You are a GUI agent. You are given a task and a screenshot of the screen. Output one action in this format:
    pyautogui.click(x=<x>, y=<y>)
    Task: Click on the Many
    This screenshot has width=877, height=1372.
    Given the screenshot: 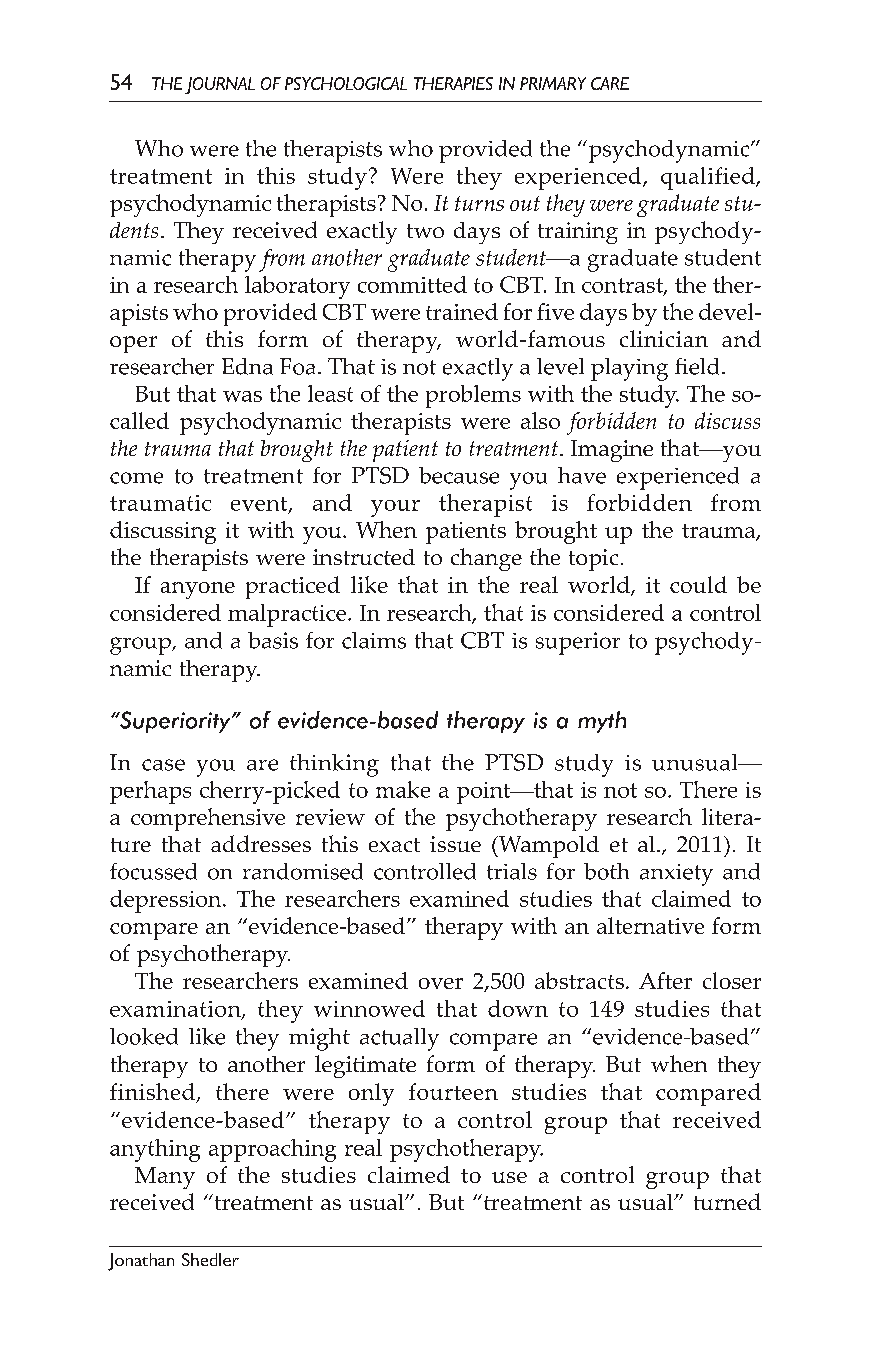 What is the action you would take?
    pyautogui.click(x=165, y=1178)
